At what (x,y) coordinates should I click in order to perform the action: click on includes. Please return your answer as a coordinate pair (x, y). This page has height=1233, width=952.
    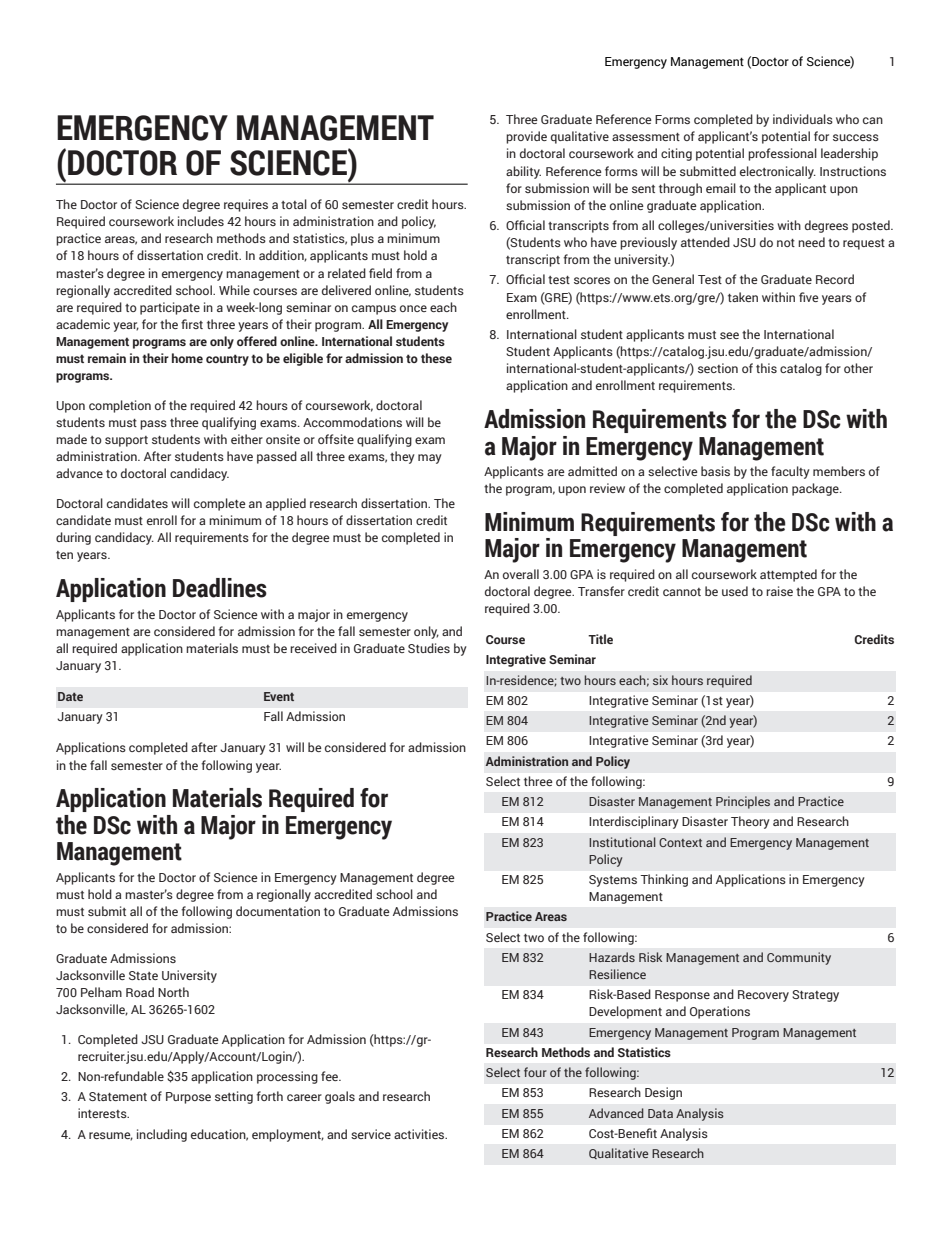
    Looking at the image, I should click on (201, 221).
